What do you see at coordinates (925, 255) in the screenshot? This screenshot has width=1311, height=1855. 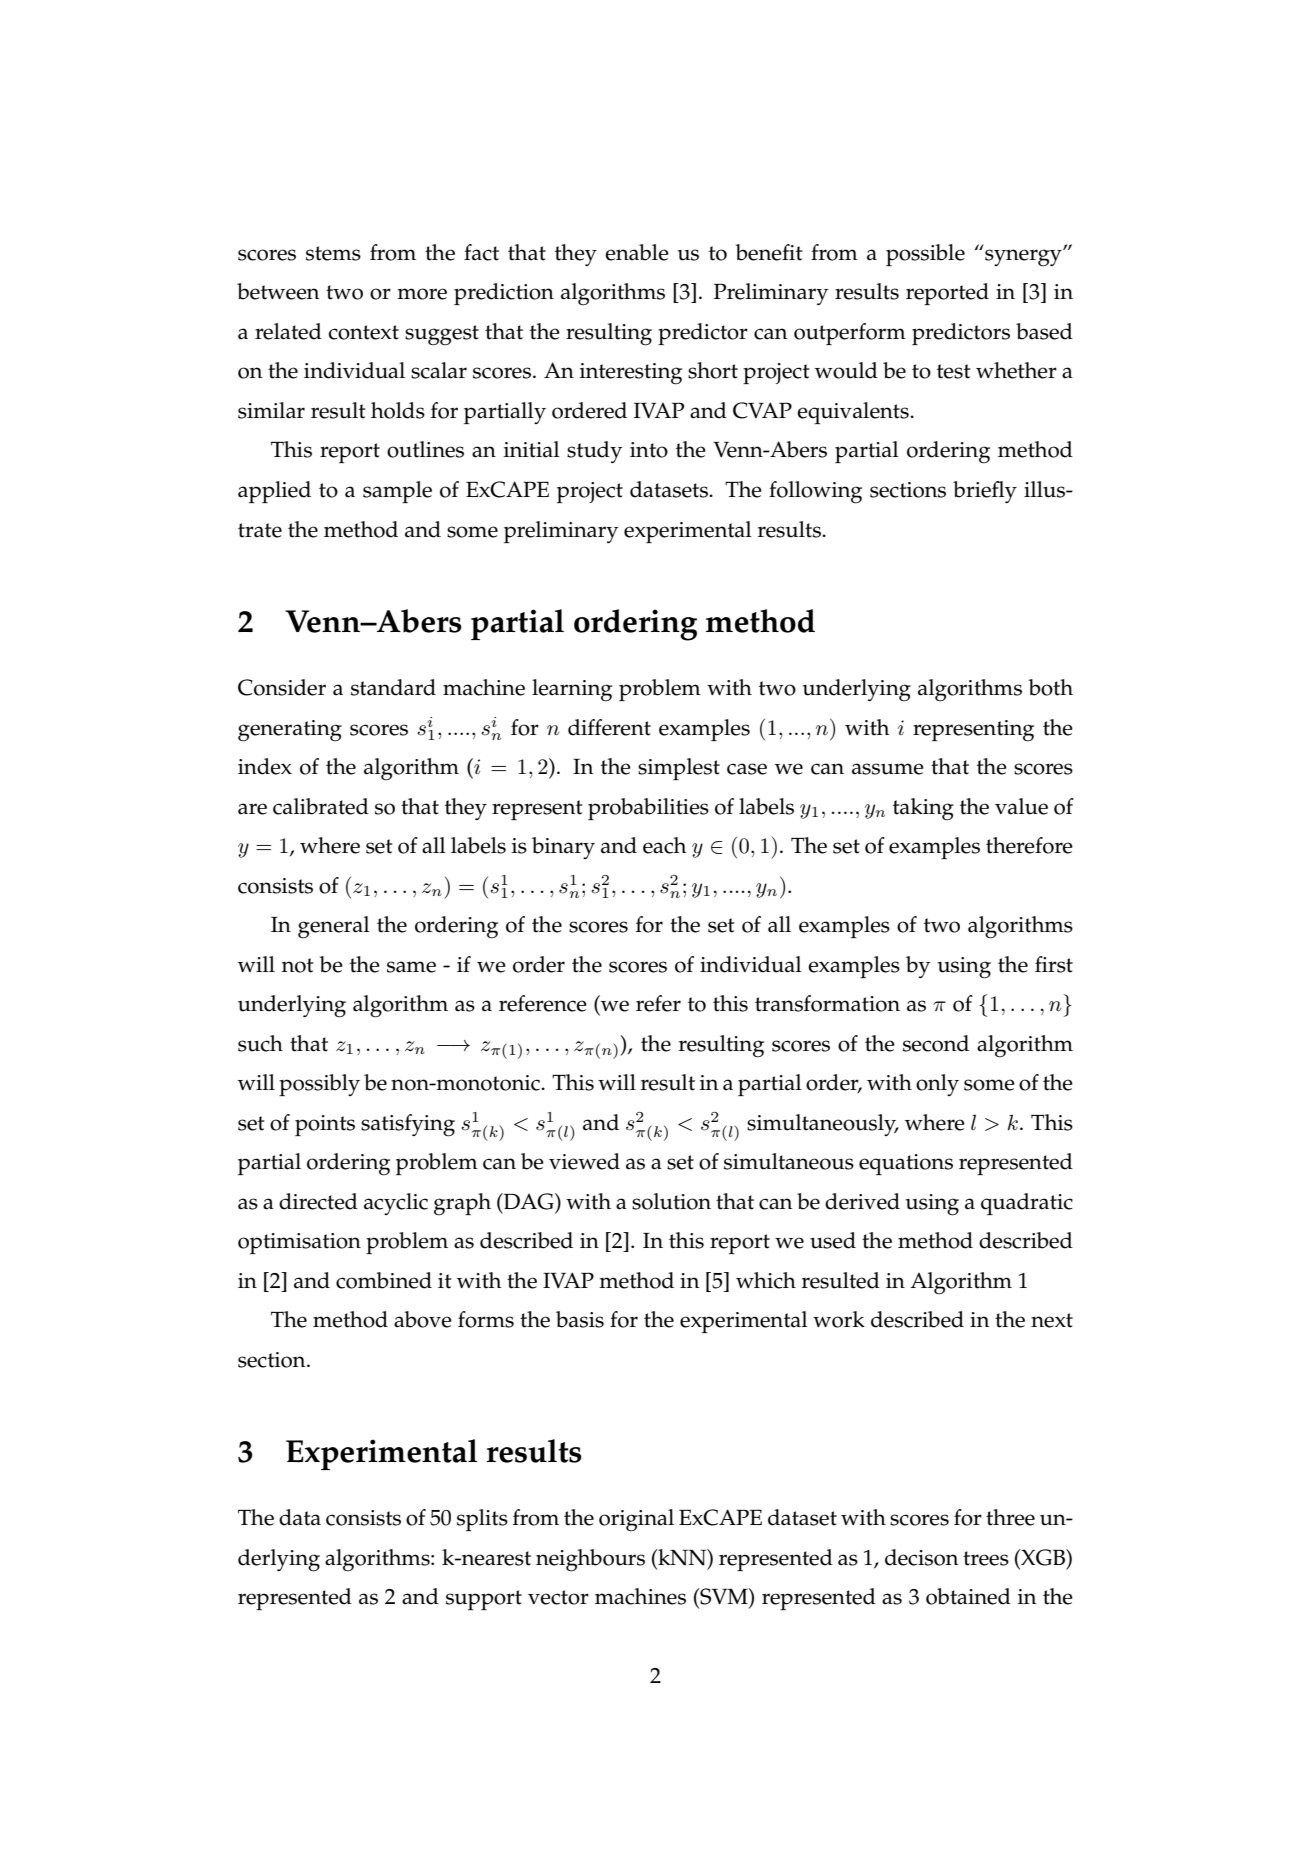 I see `possible` at bounding box center [925, 255].
